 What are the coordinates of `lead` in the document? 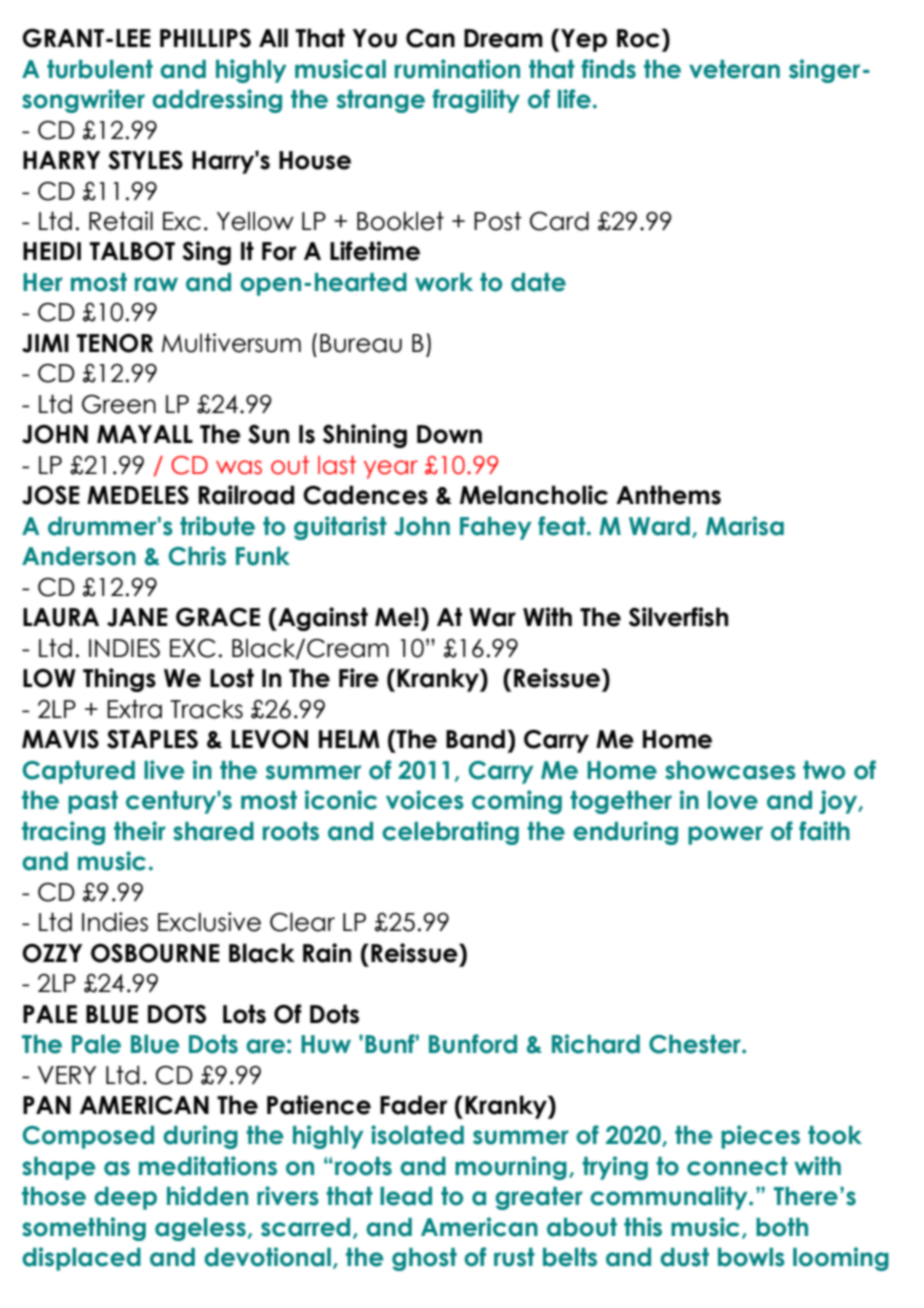 It's located at (406, 1196).
